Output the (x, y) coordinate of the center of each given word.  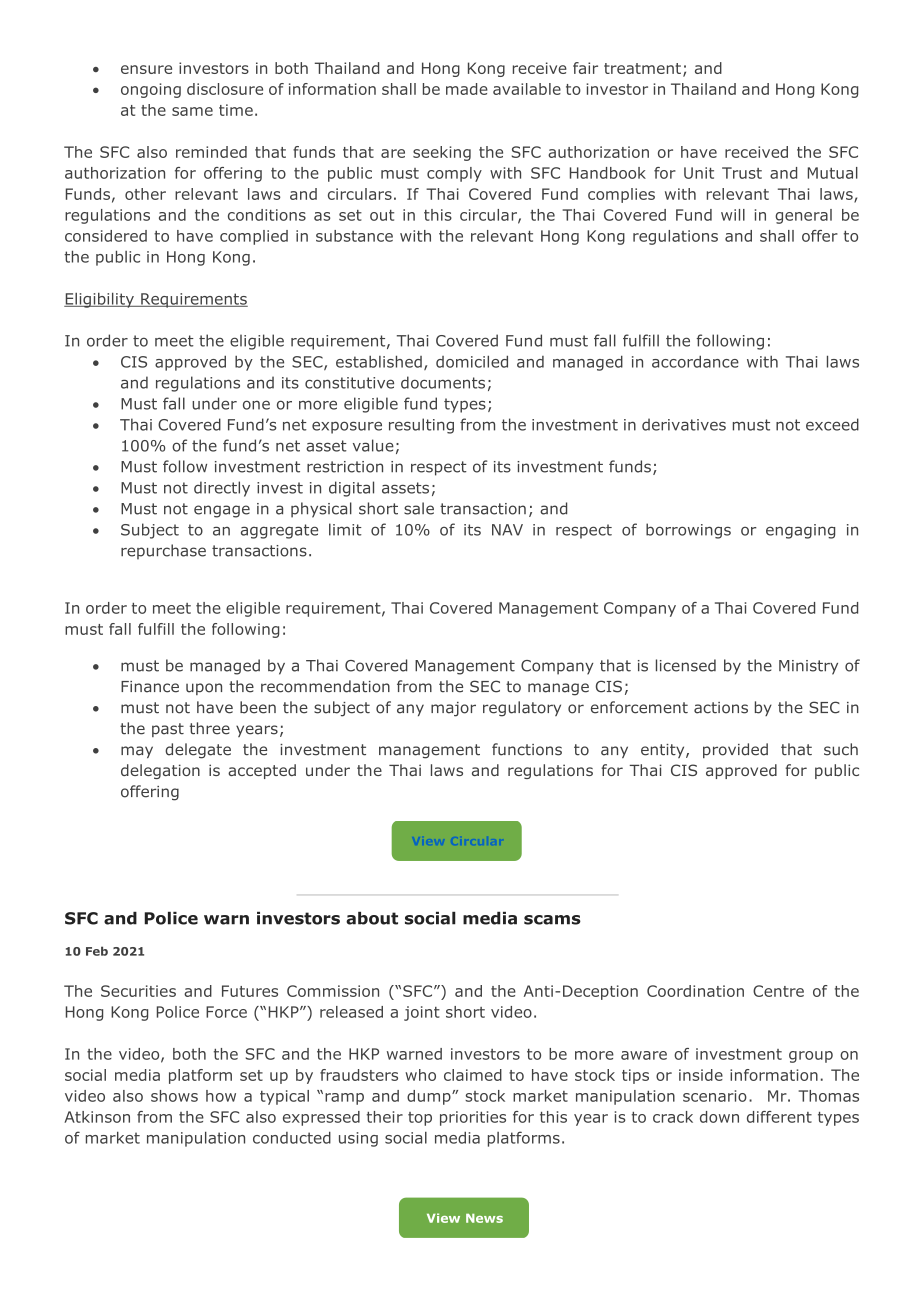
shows (174, 1096)
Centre (778, 991)
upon (204, 689)
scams (552, 920)
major (453, 709)
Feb (97, 951)
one (256, 405)
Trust (742, 173)
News (484, 1218)
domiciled (472, 361)
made (467, 89)
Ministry (808, 667)
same (192, 111)
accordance (695, 362)
